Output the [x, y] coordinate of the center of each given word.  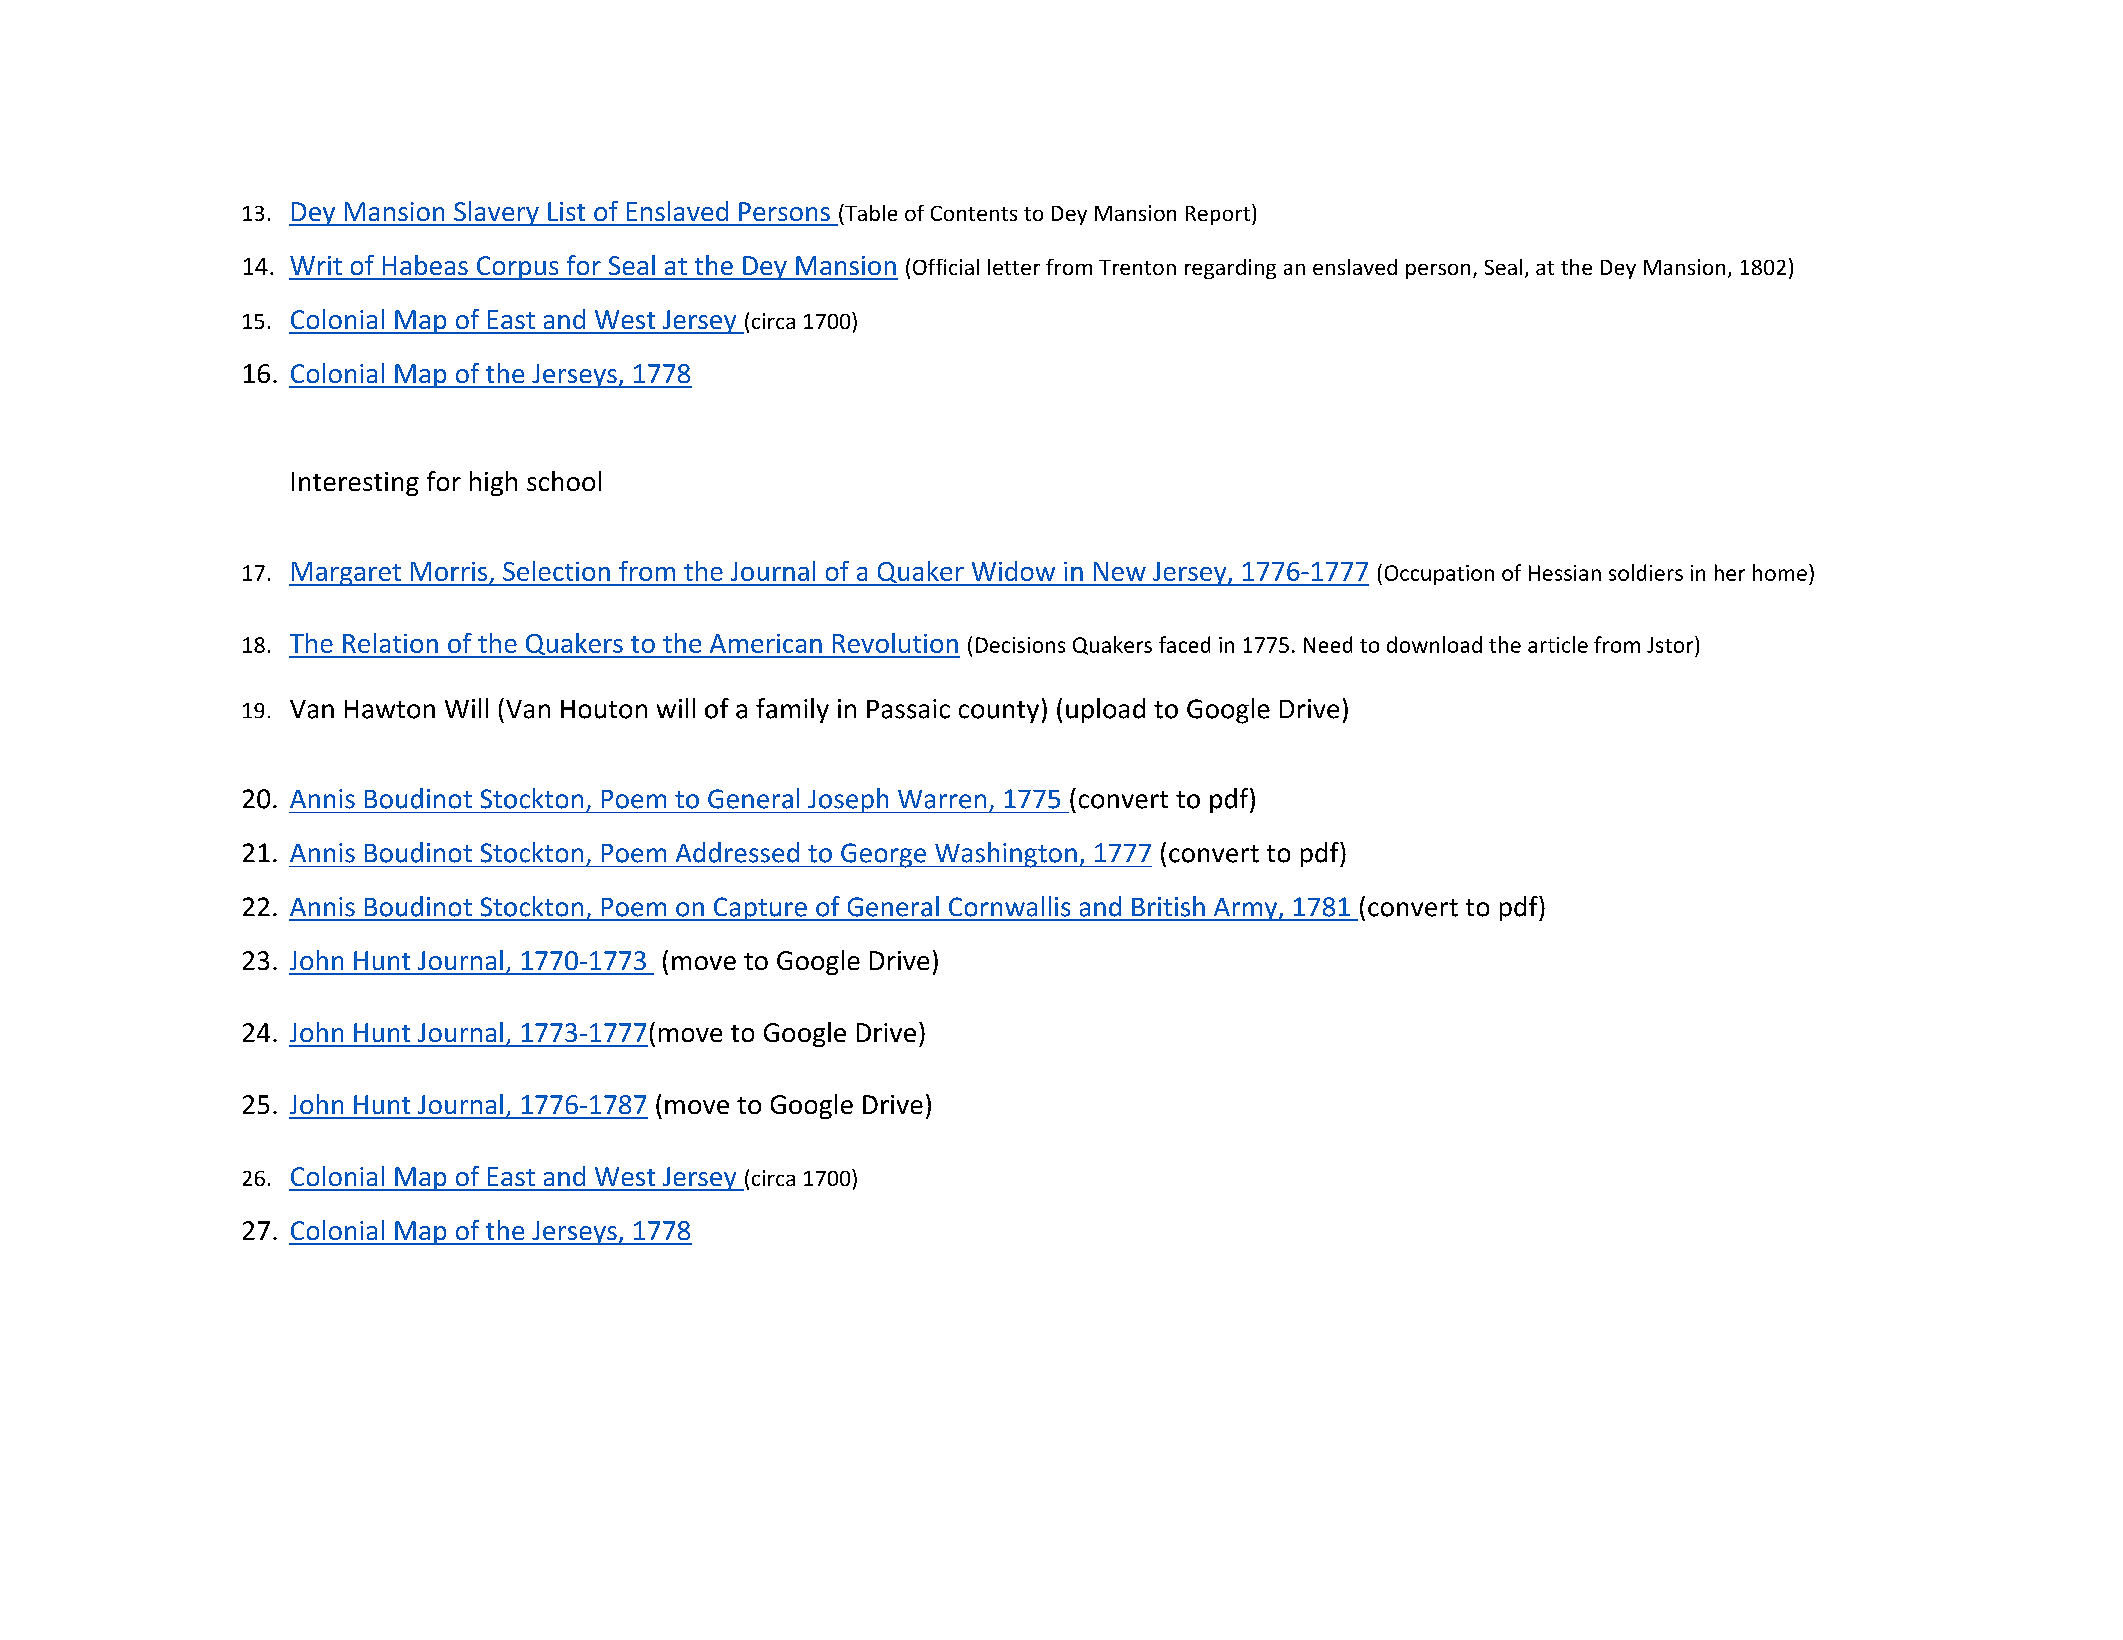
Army [1245, 909]
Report [1218, 215]
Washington [1006, 855]
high [493, 483]
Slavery [496, 213]
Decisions [1020, 645]
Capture [760, 909]
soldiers [1646, 572]
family [792, 710]
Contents [974, 213]
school [564, 481]
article [1558, 644]
